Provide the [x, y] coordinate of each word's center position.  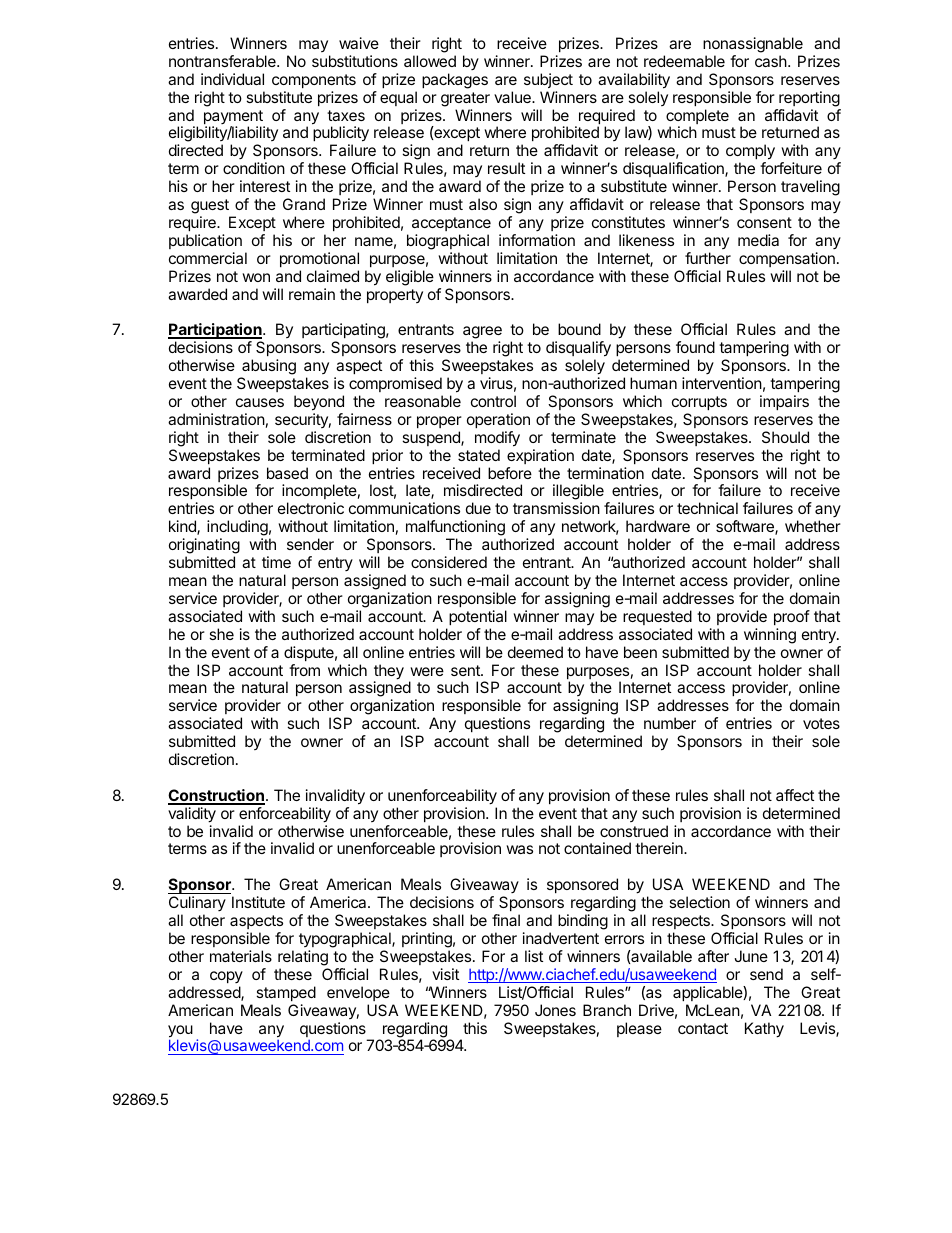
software [746, 527]
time [276, 562]
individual [232, 79]
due [478, 508]
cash [772, 61]
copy [226, 977]
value [513, 97]
